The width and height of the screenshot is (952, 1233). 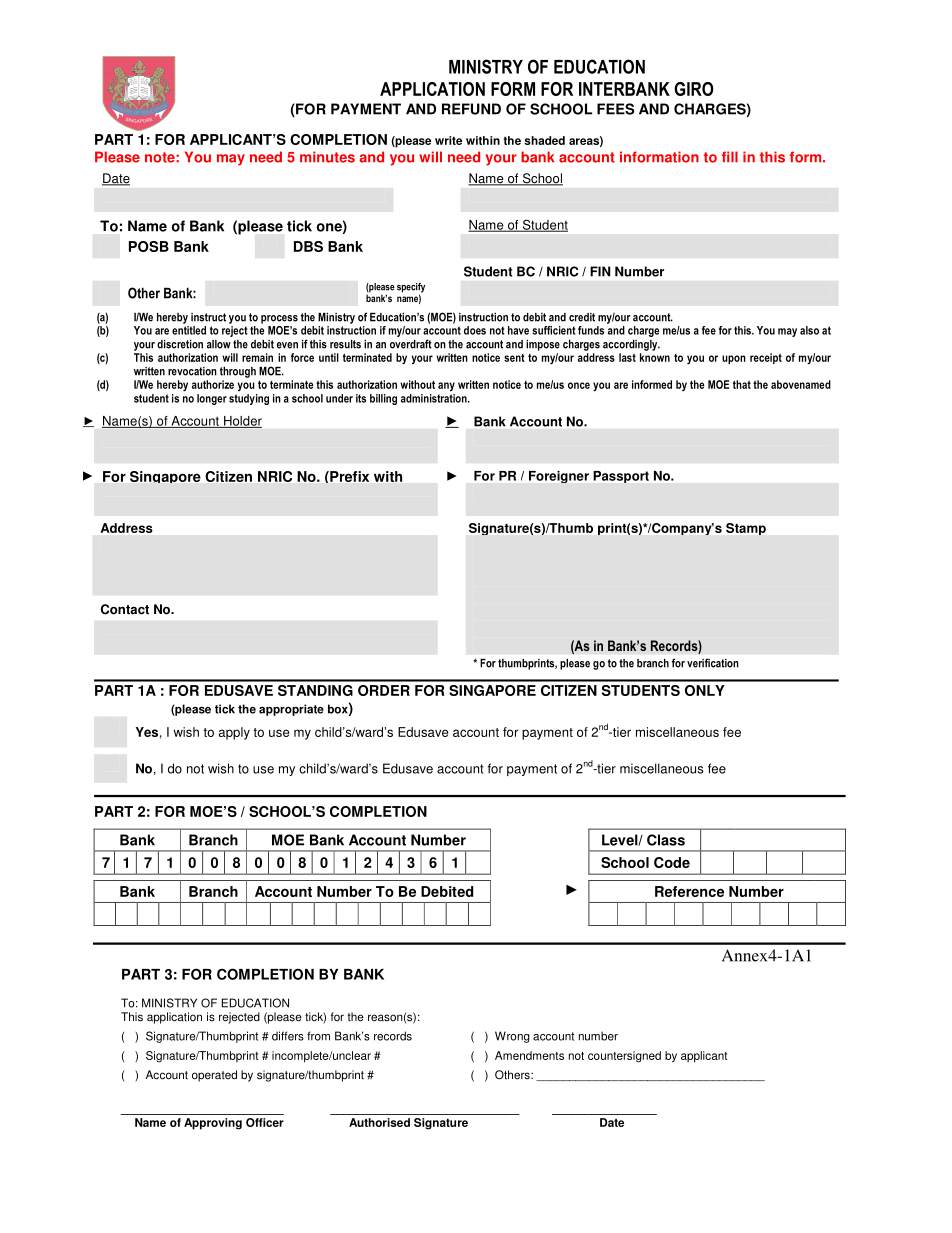 I want to click on operated, so click(x=214, y=1076).
